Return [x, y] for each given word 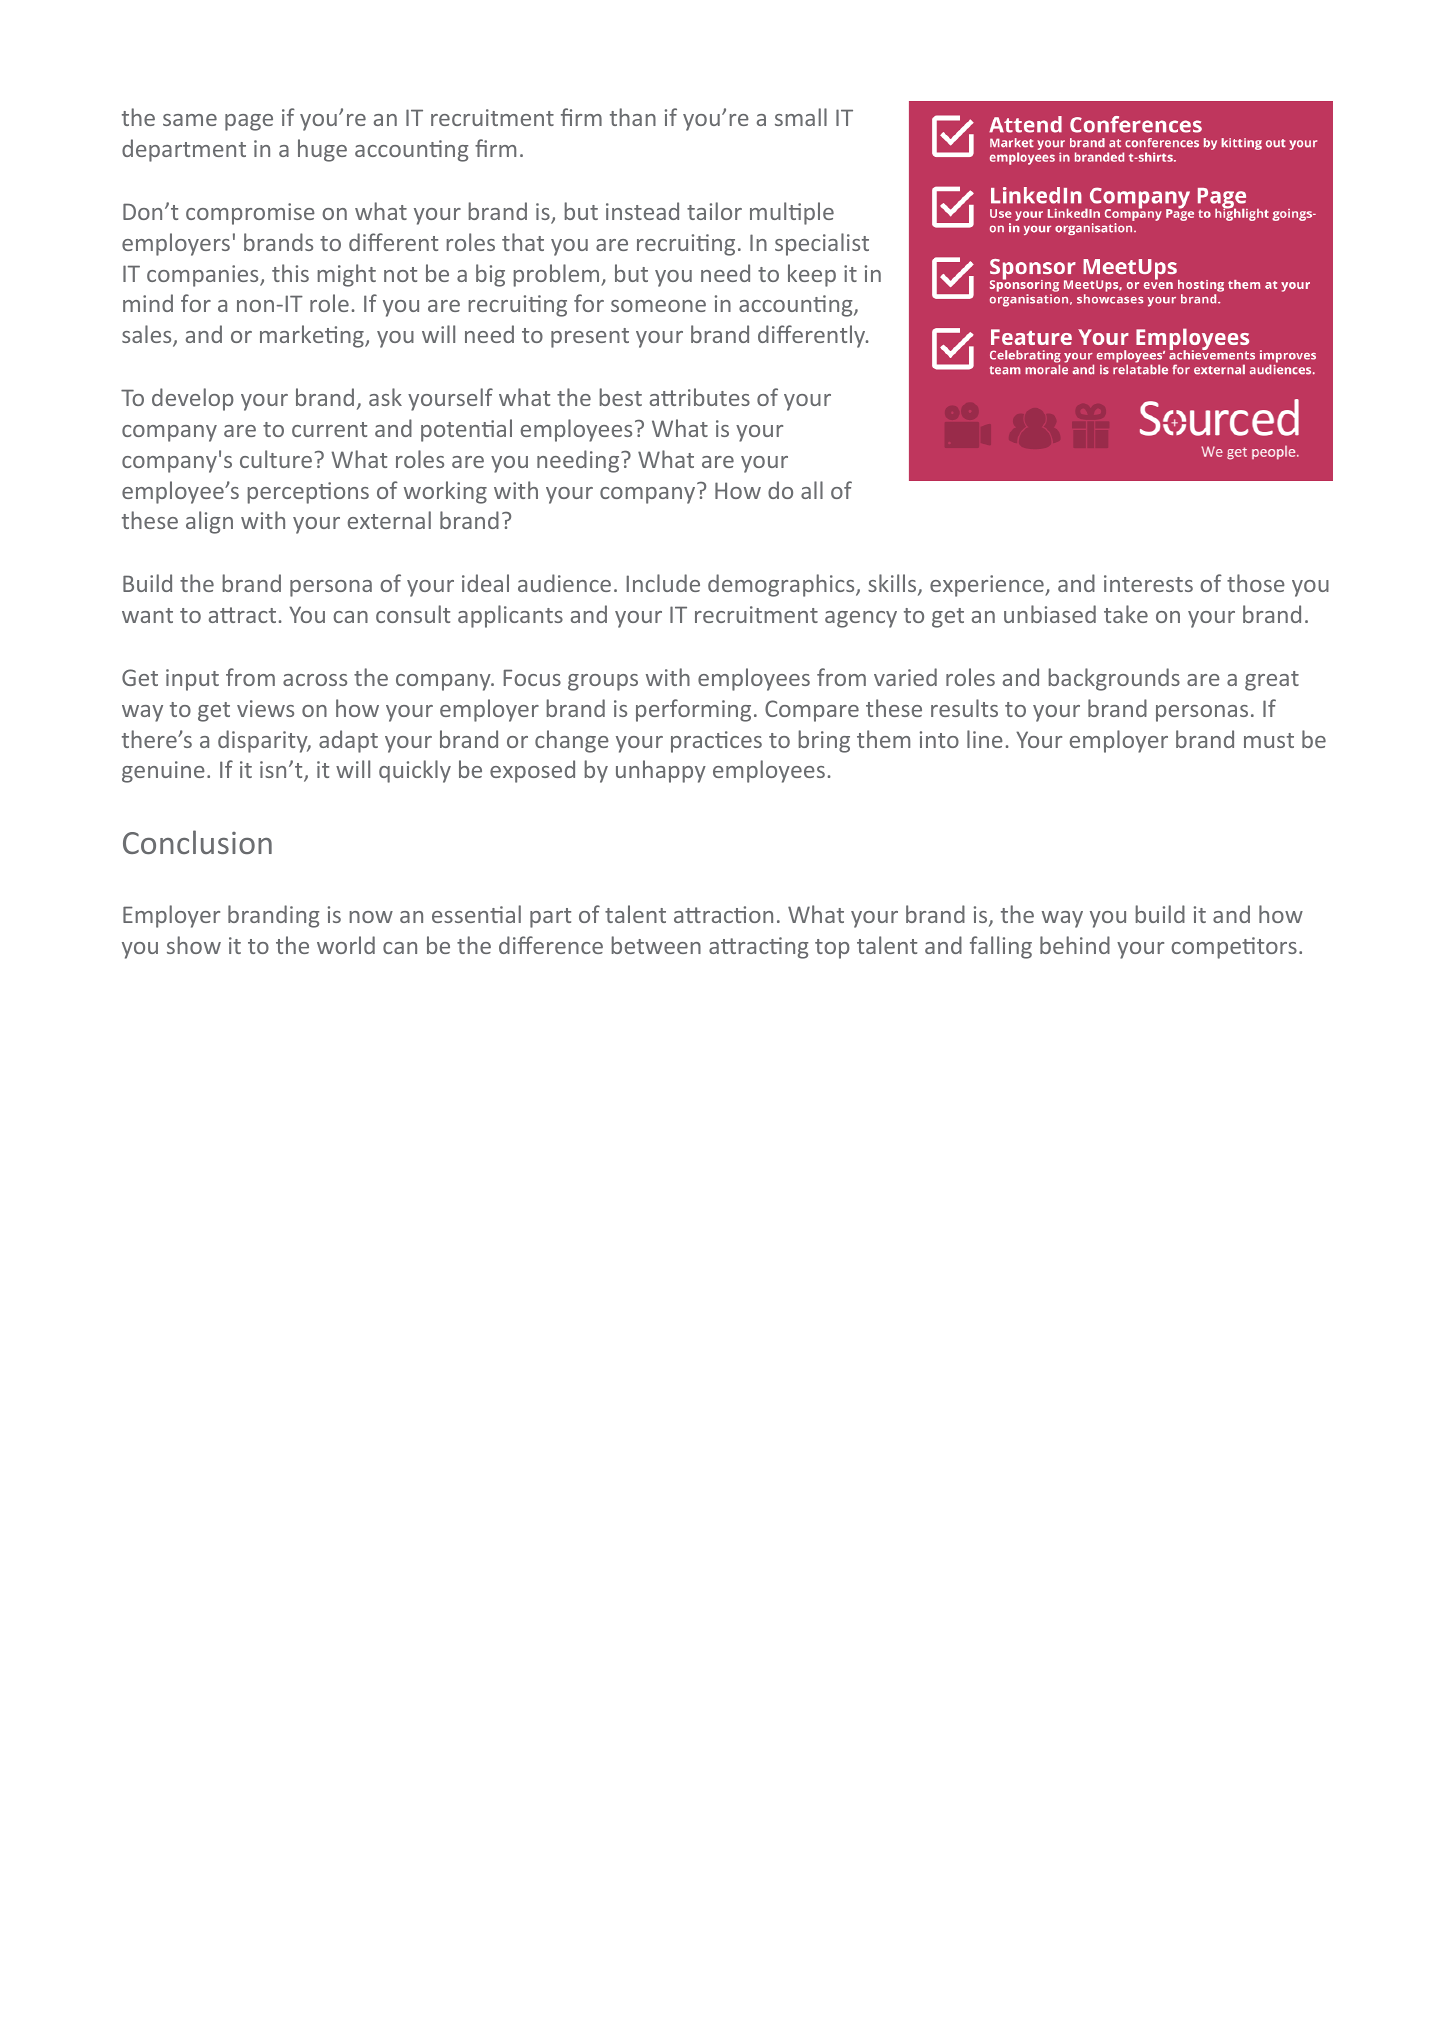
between [656, 945]
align [209, 522]
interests [1148, 583]
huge [322, 150]
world [346, 945]
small [801, 117]
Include [663, 583]
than [633, 117]
